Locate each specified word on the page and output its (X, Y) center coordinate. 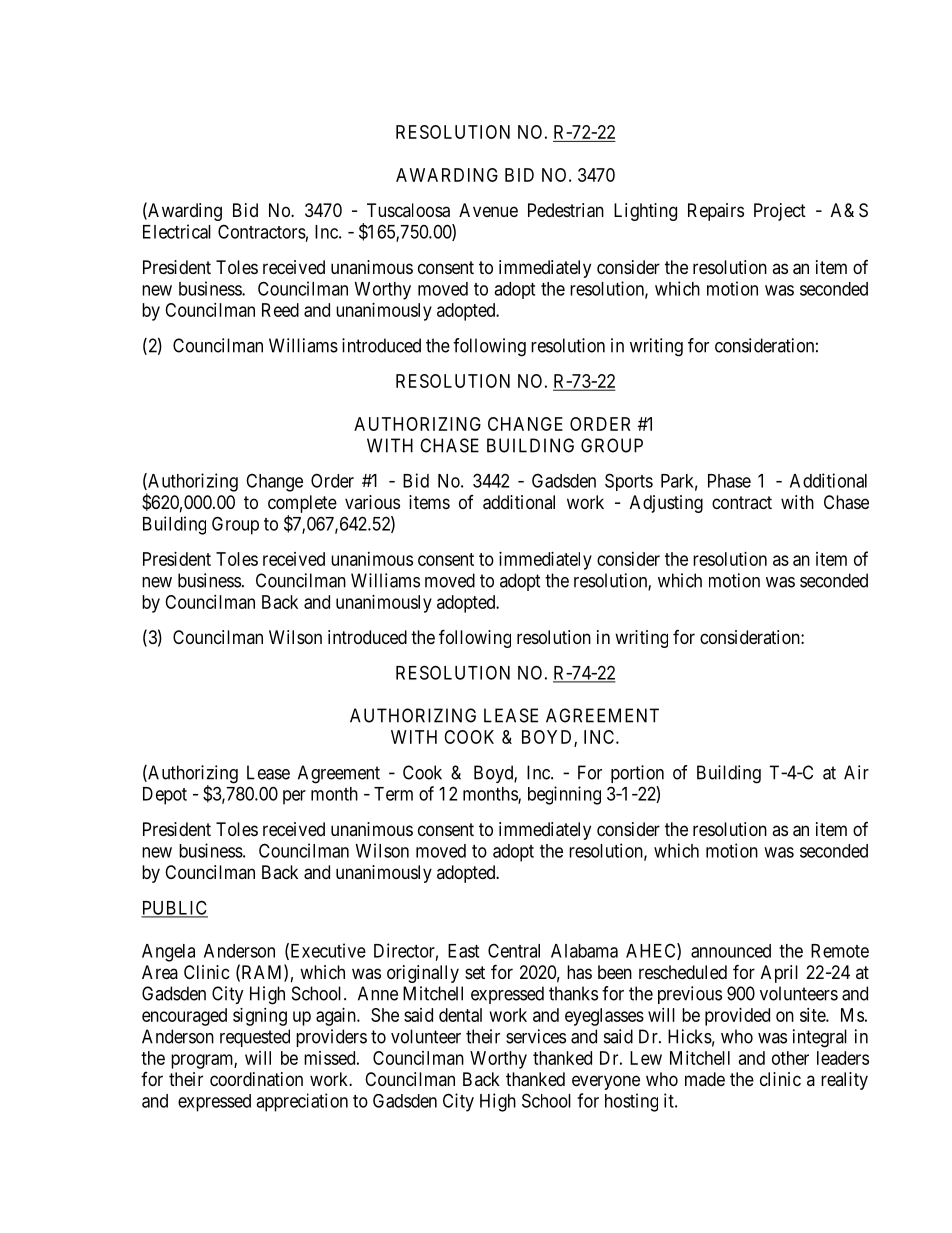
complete (302, 504)
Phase (729, 481)
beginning (564, 795)
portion (637, 774)
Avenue (488, 210)
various (372, 502)
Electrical (177, 231)
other (790, 1058)
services (536, 1036)
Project (780, 212)
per (294, 797)
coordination (256, 1079)
